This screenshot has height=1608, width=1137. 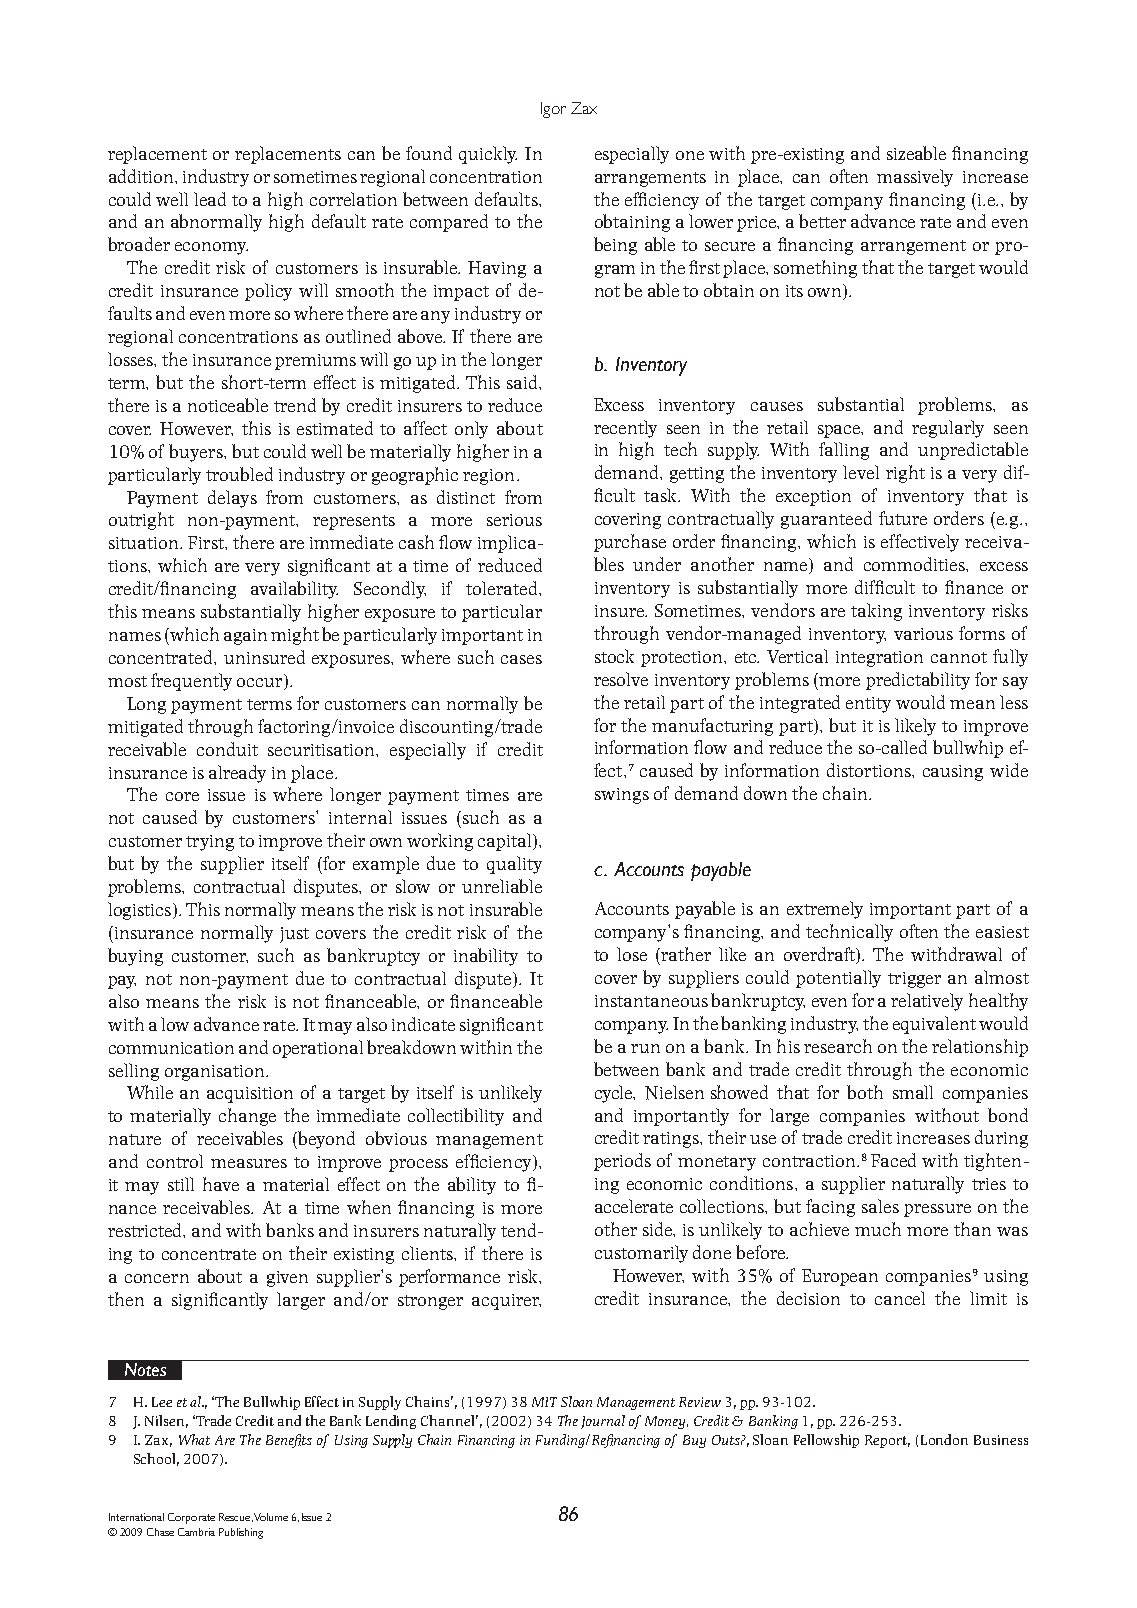 What do you see at coordinates (915, 178) in the screenshot?
I see `massively` at bounding box center [915, 178].
